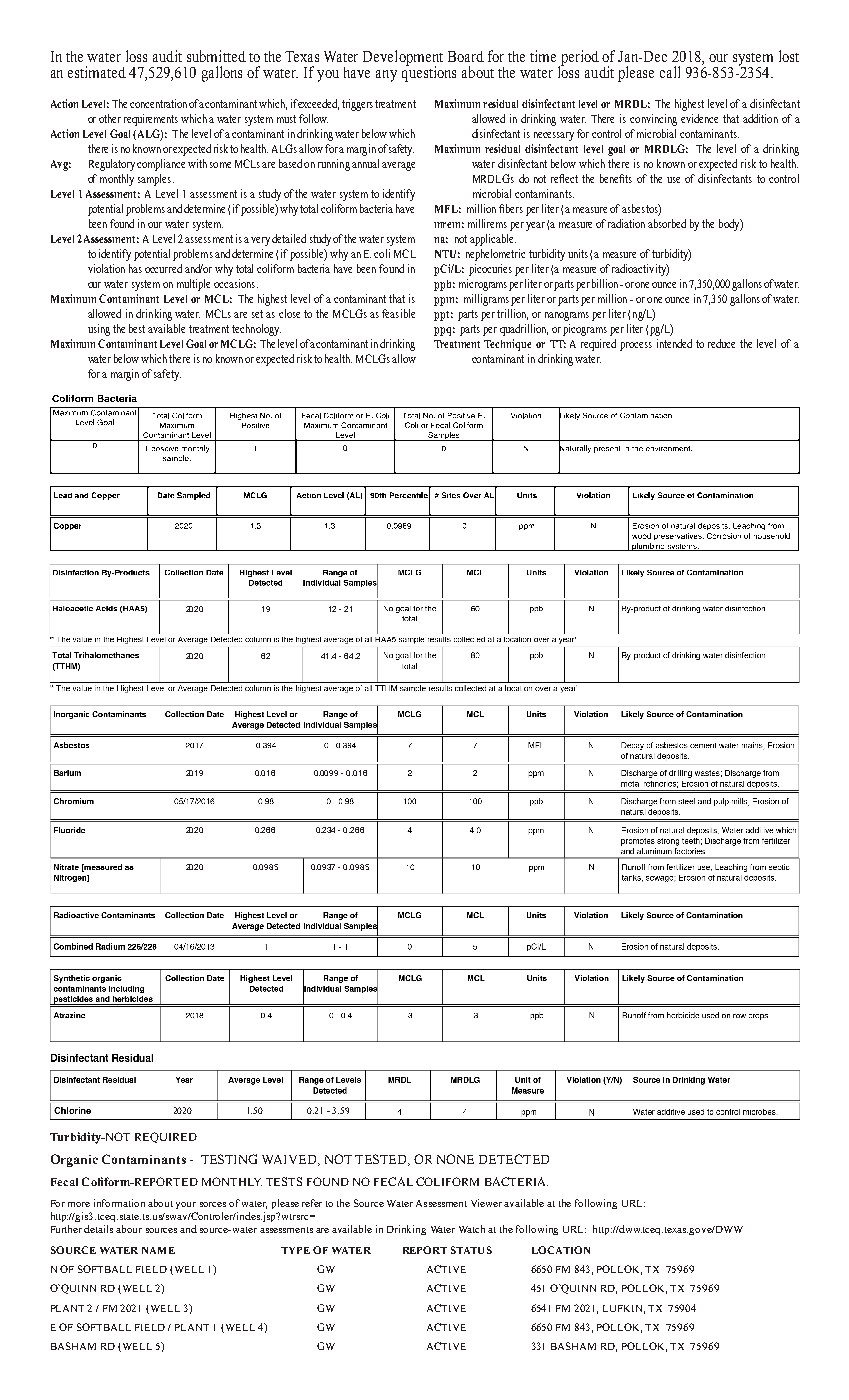  I want to click on reduce, so click(721, 343).
